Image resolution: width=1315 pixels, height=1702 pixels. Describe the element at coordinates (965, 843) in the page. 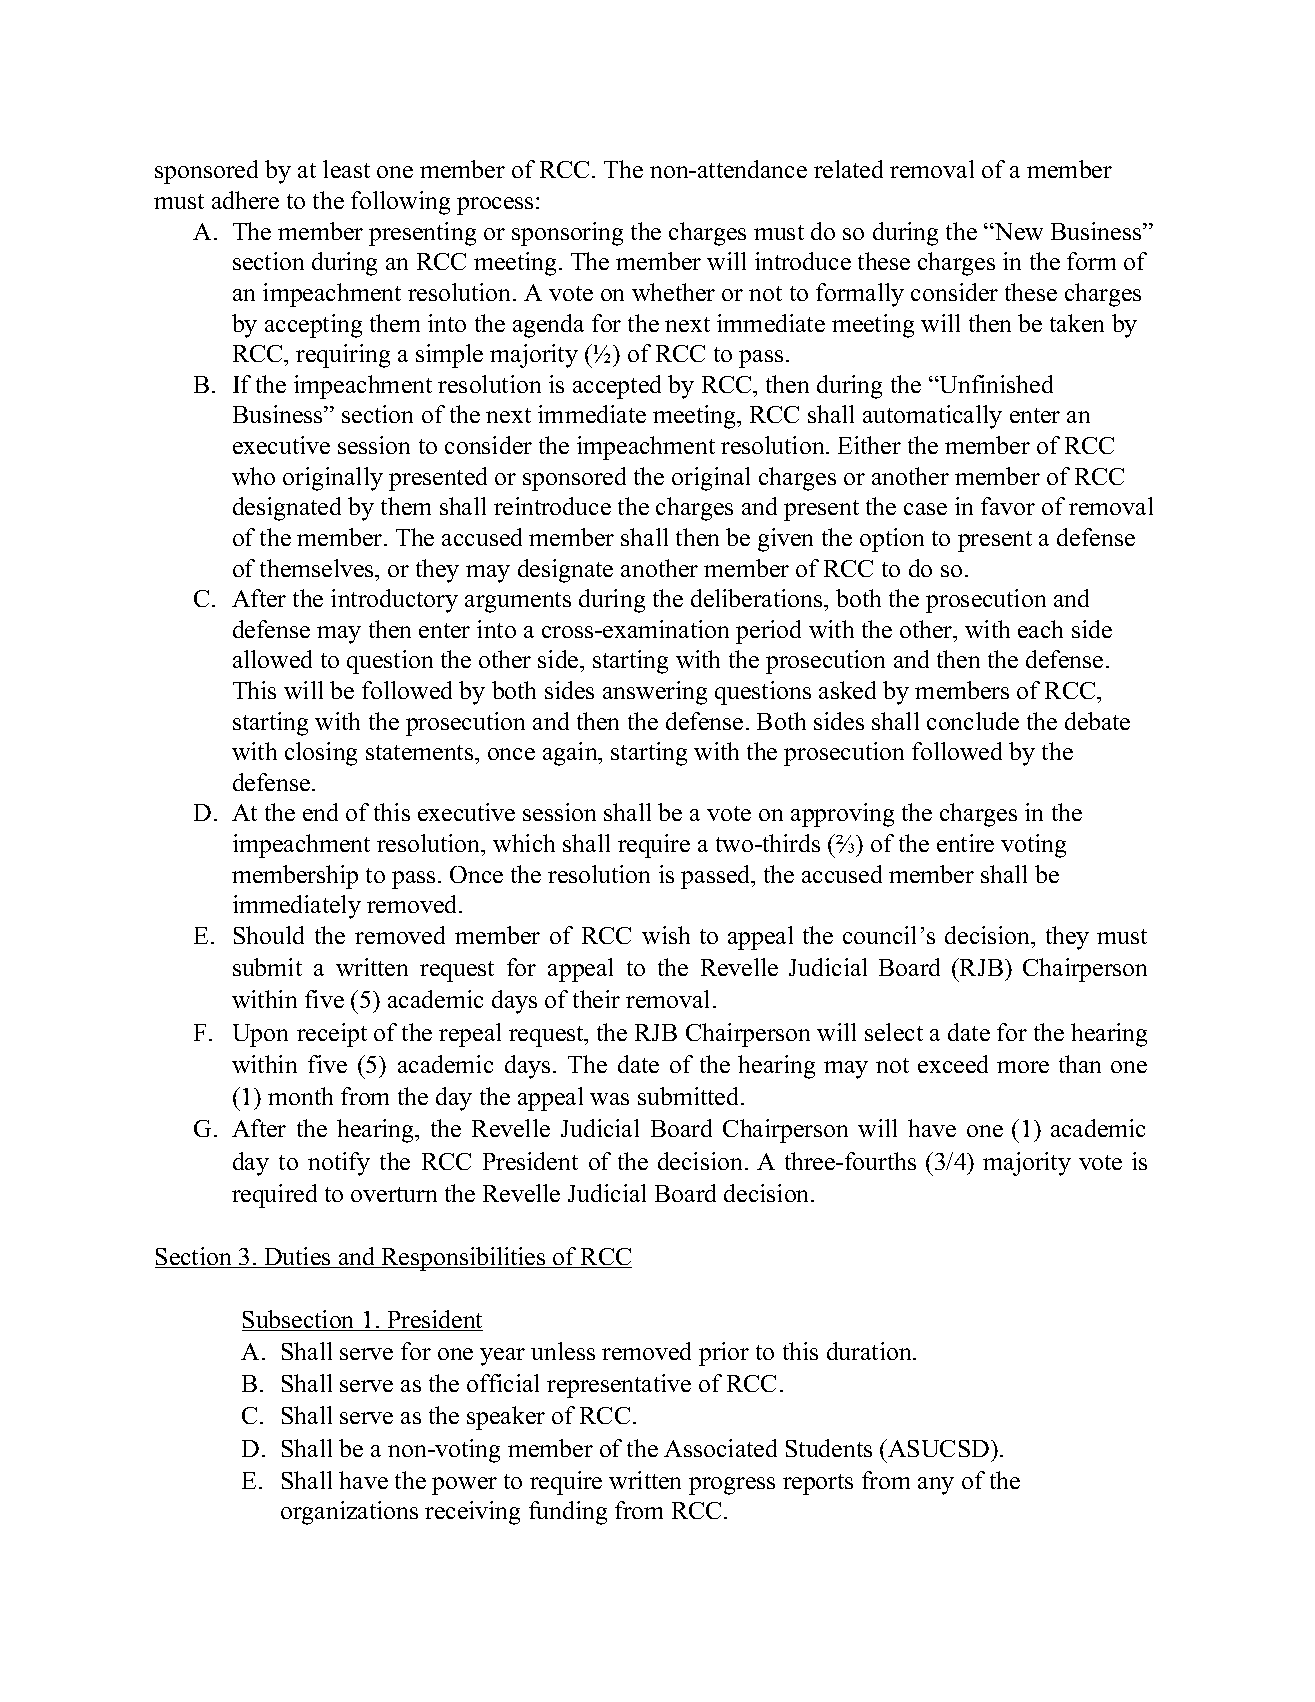

I see `entire` at that location.
